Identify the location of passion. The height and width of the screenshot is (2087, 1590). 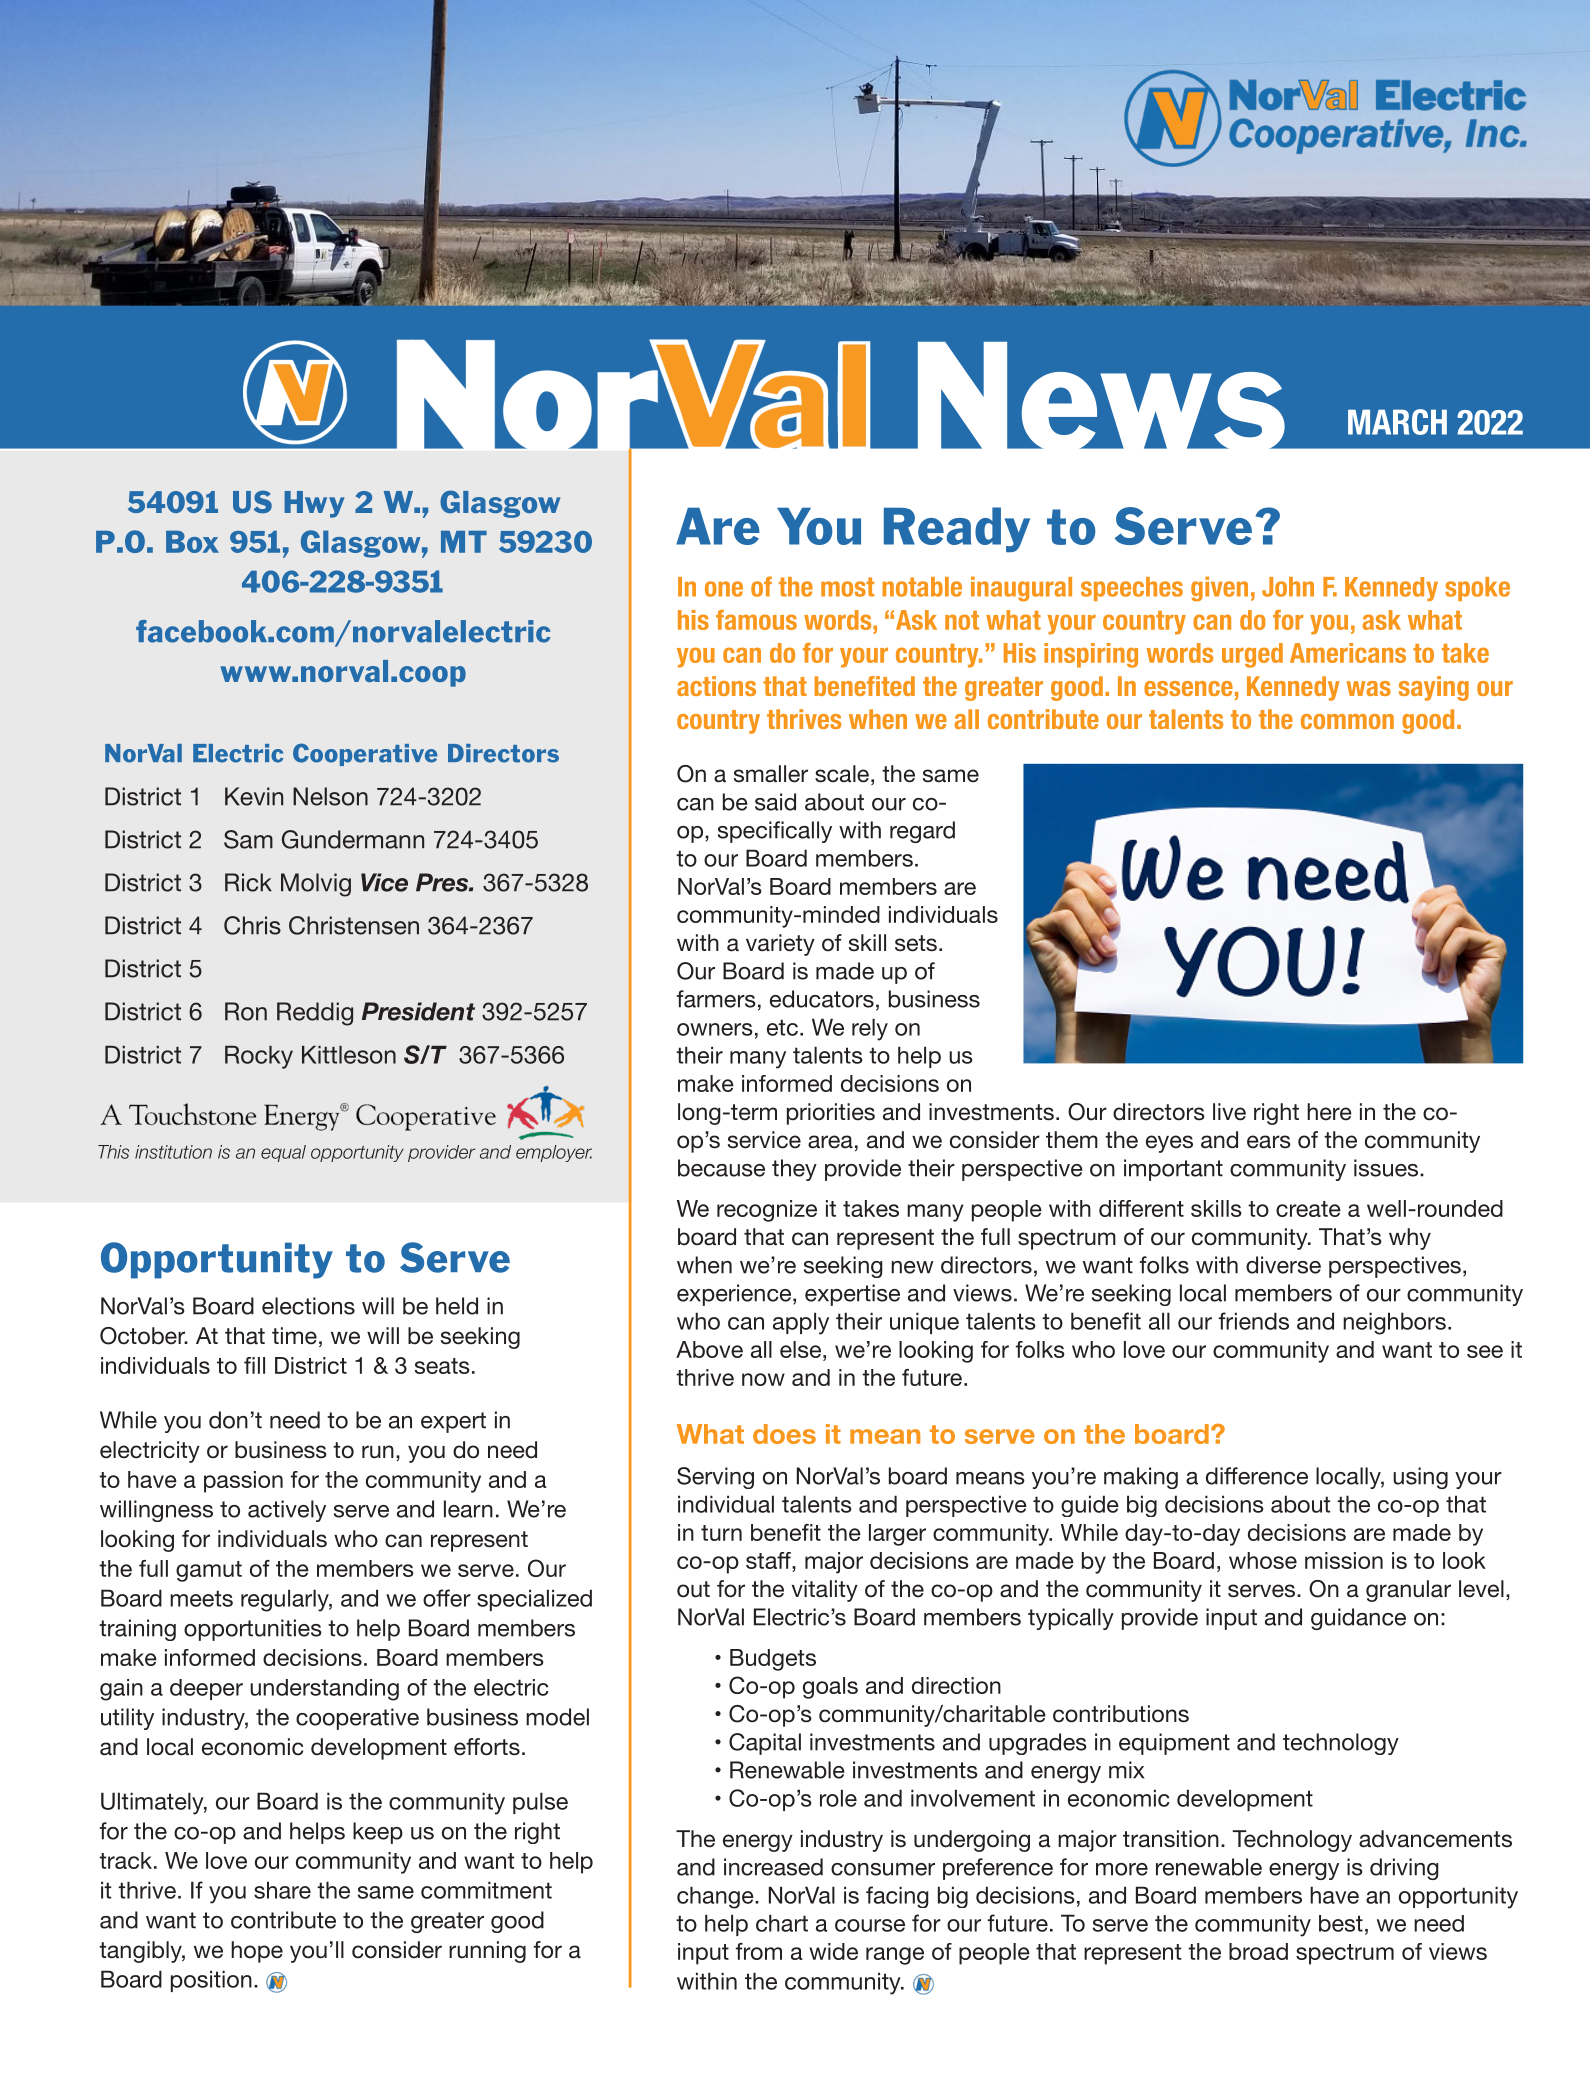
(243, 1482).
